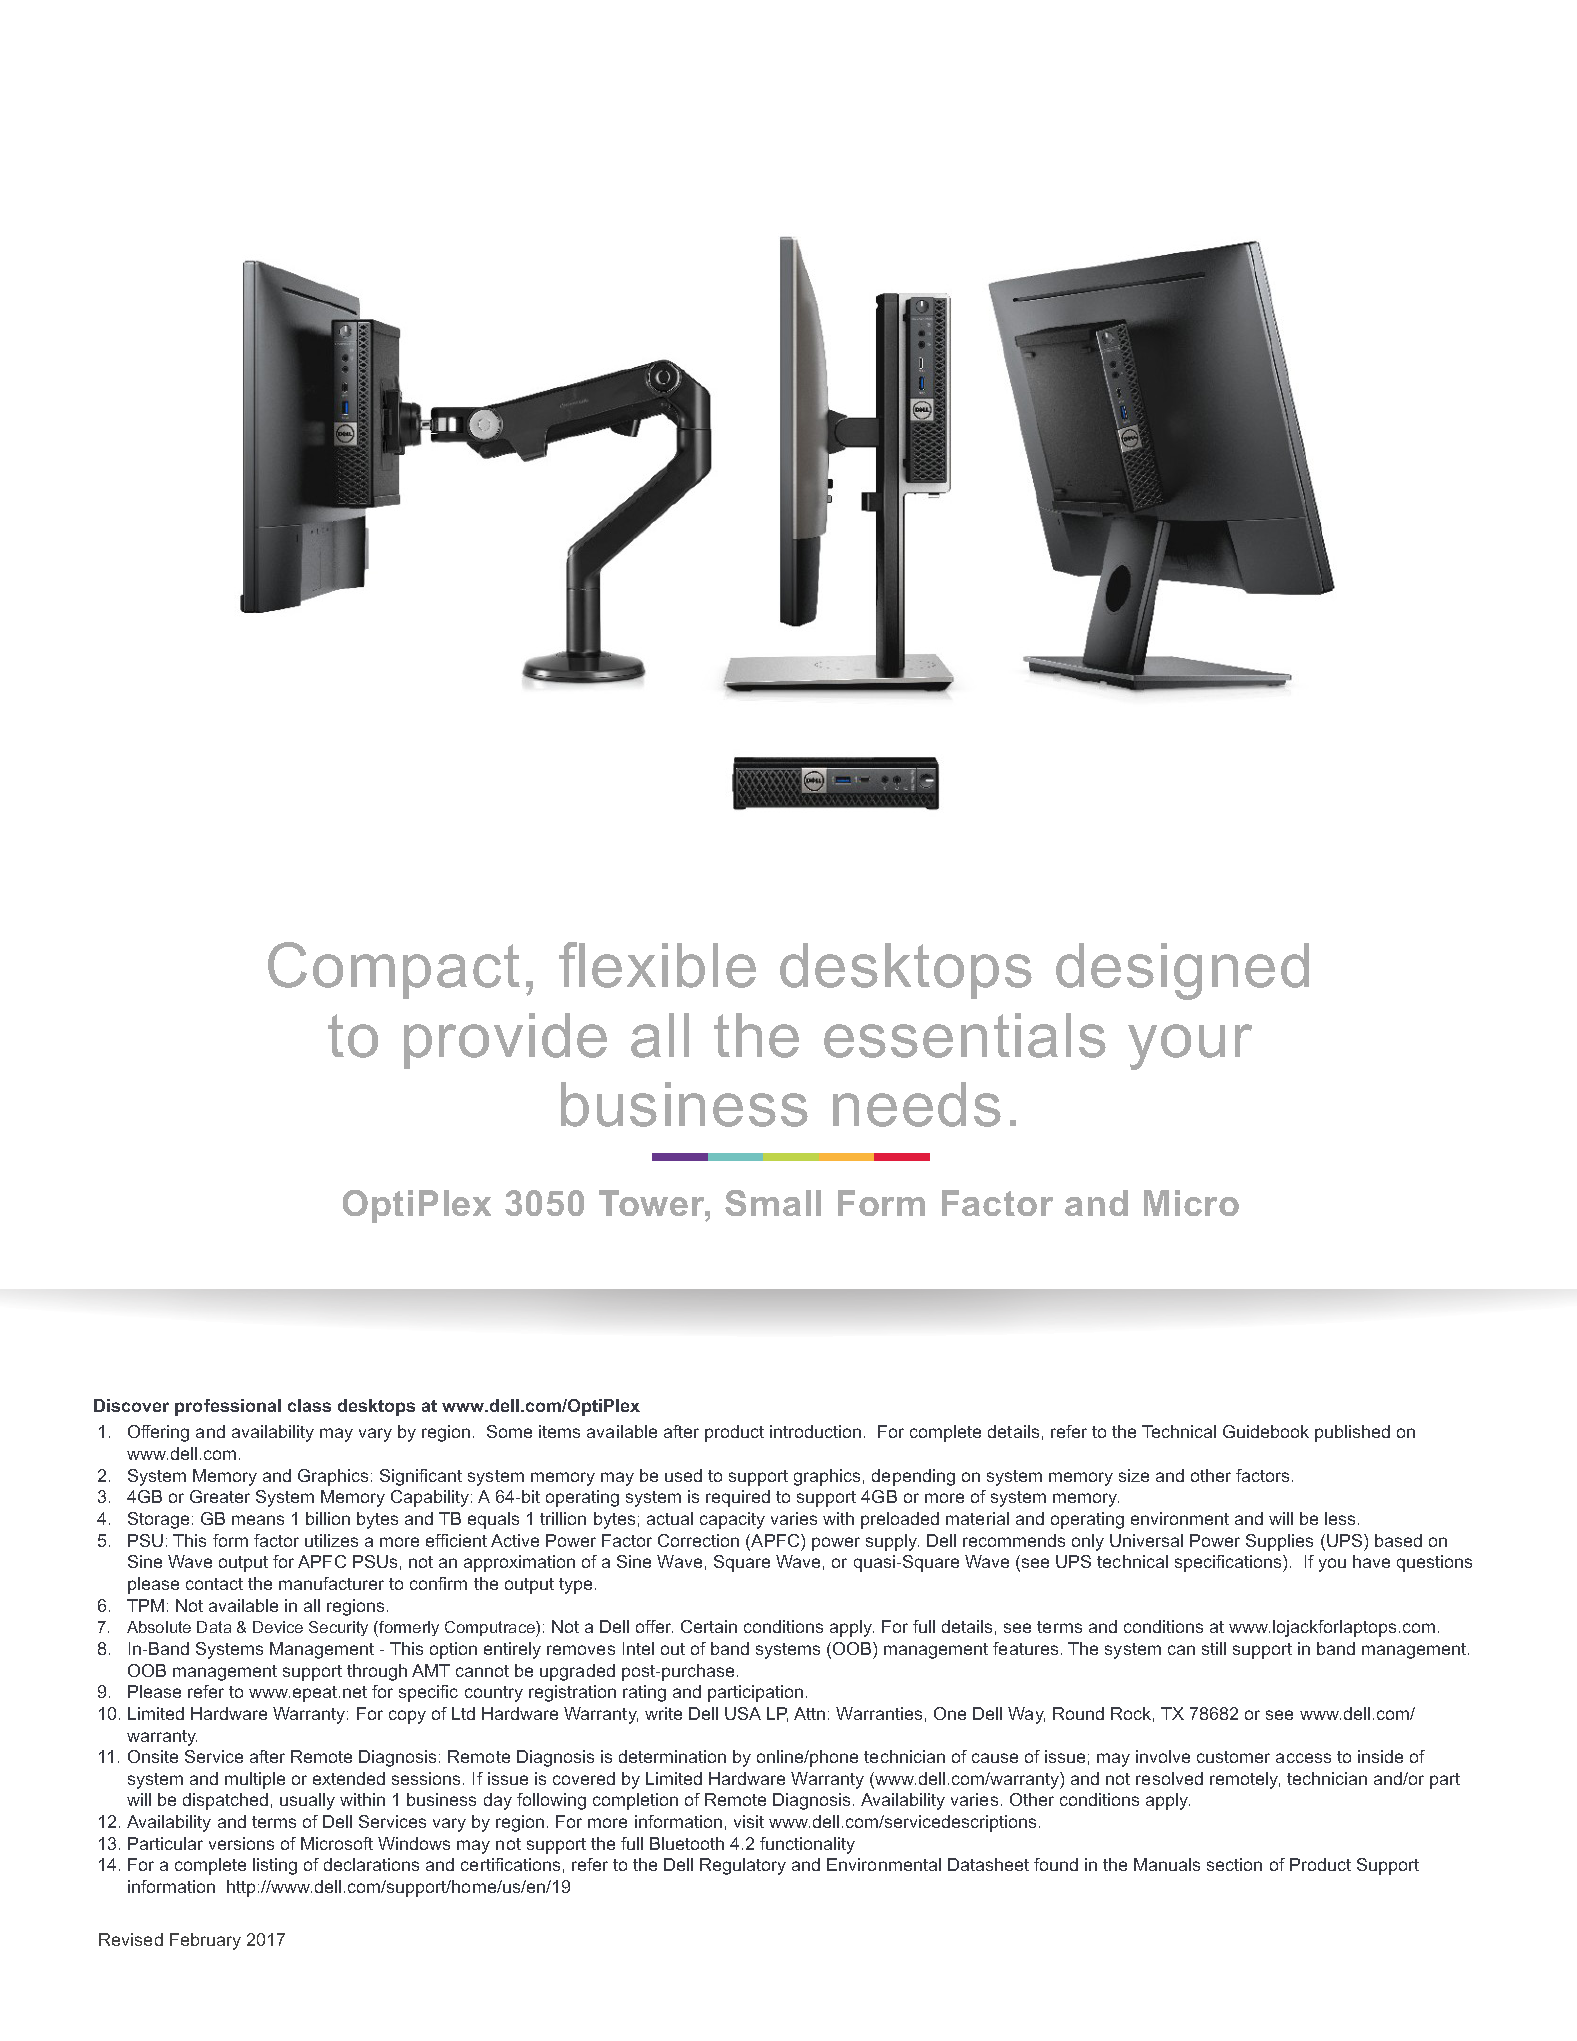  Describe the element at coordinates (1214, 1648) in the page. I see `still` at that location.
